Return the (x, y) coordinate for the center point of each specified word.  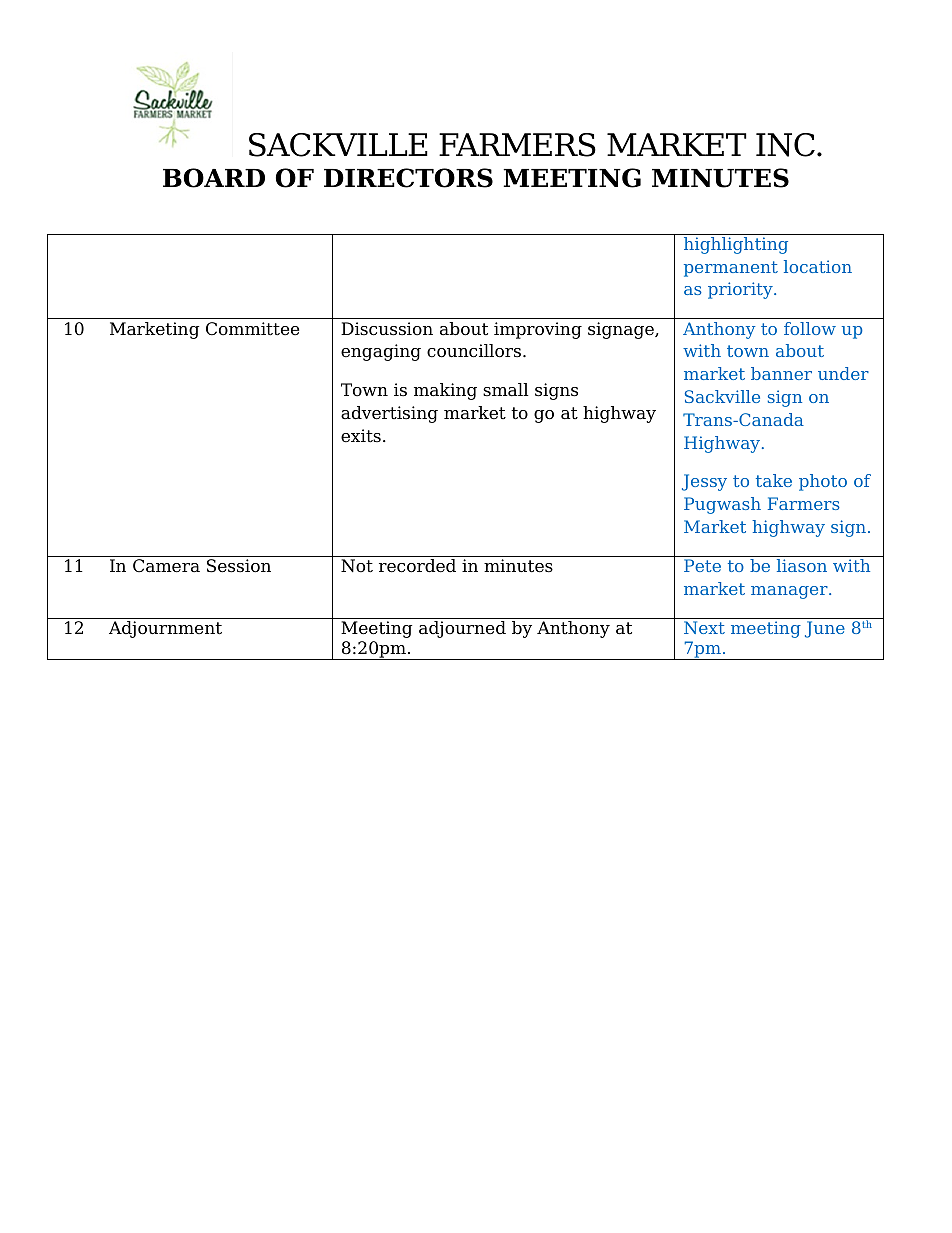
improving (538, 330)
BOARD (214, 178)
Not (357, 566)
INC (785, 145)
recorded (417, 566)
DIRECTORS (408, 178)
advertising (389, 414)
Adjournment (165, 629)
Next (704, 627)
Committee (252, 329)
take (774, 480)
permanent (731, 269)
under (843, 373)
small (506, 390)
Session (239, 566)
